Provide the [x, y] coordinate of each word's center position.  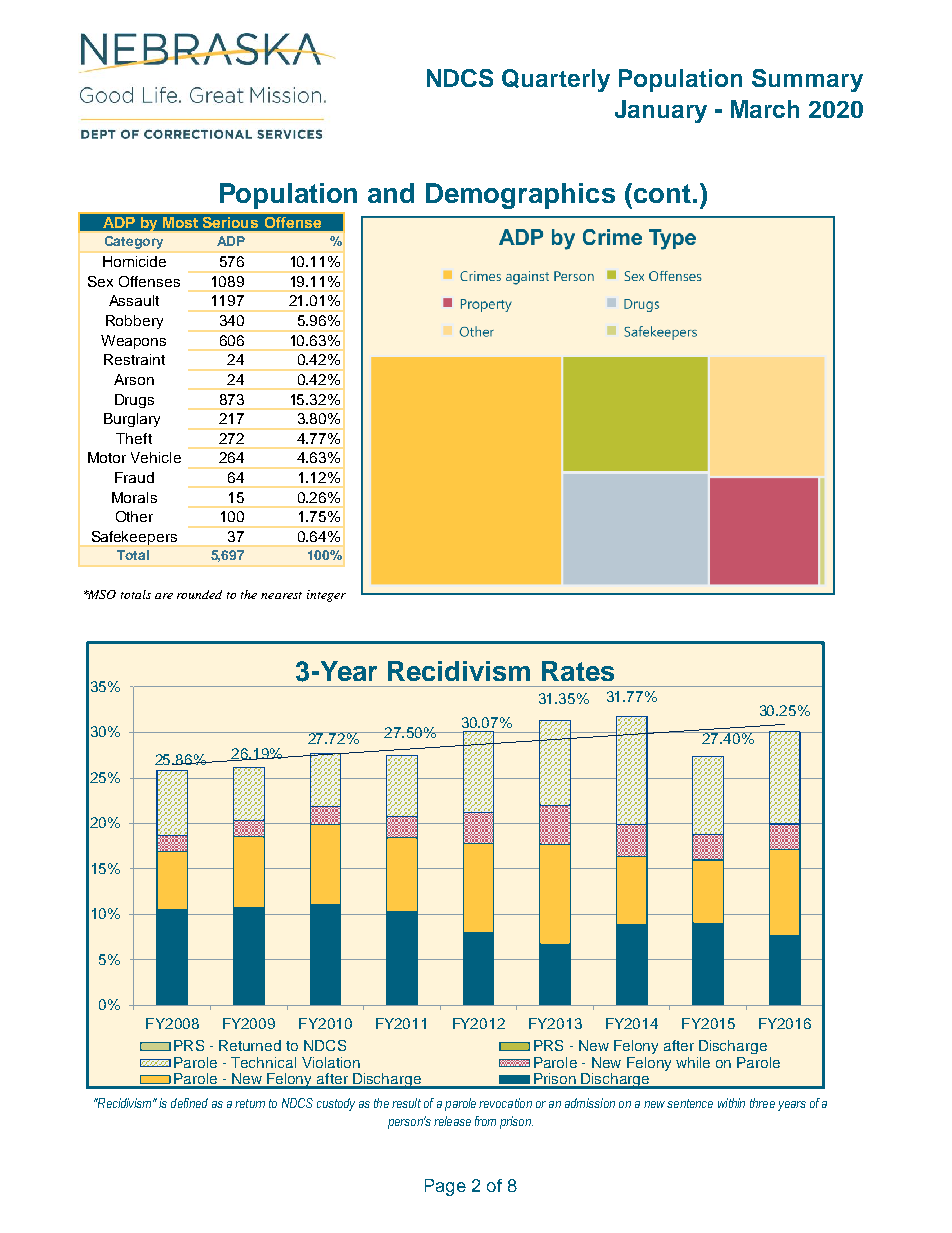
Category [134, 242]
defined [189, 1103]
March [765, 109]
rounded [199, 594]
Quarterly [556, 80]
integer [326, 596]
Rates [578, 671]
